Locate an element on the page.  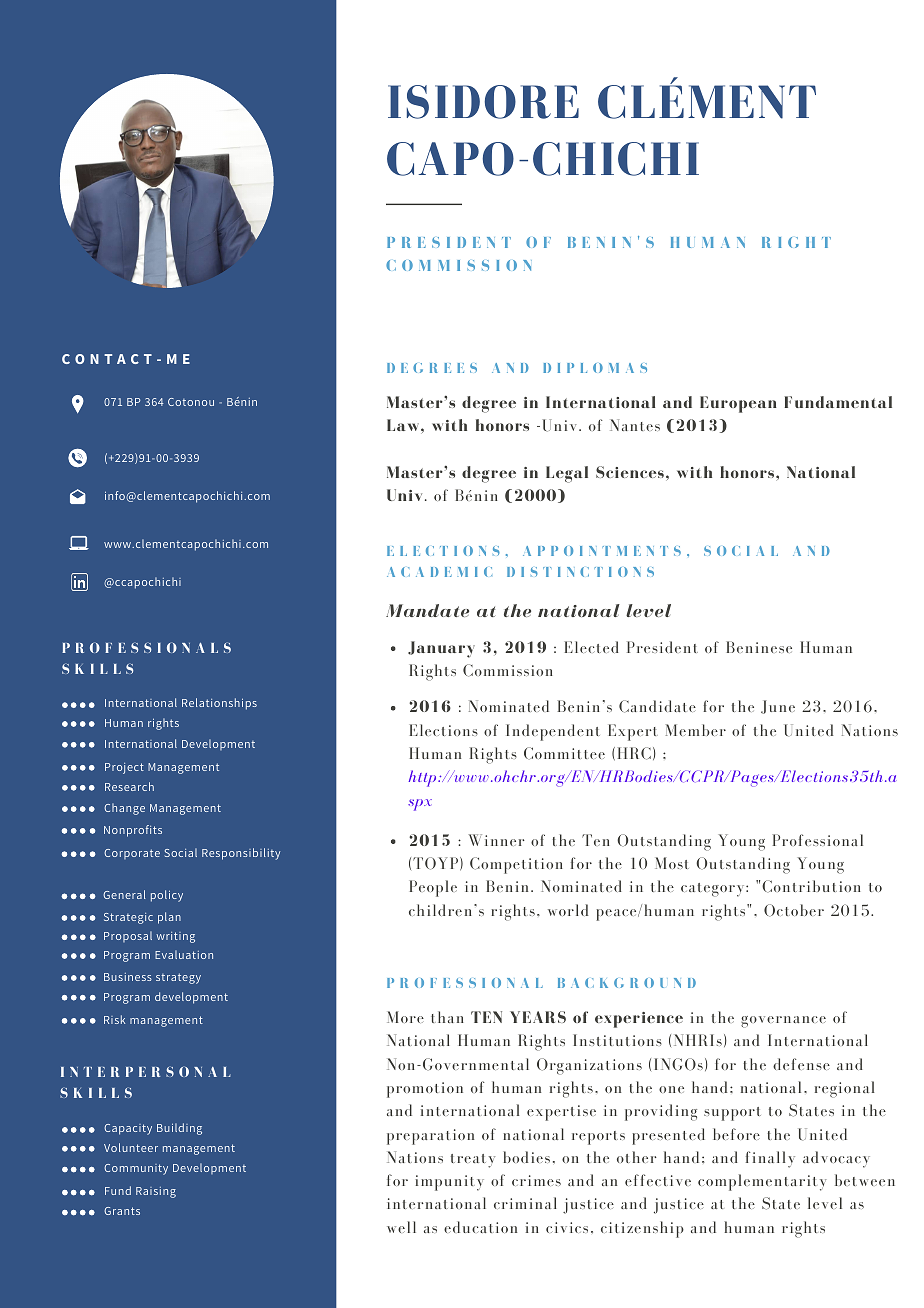
Mandate is located at coordinates (427, 610).
